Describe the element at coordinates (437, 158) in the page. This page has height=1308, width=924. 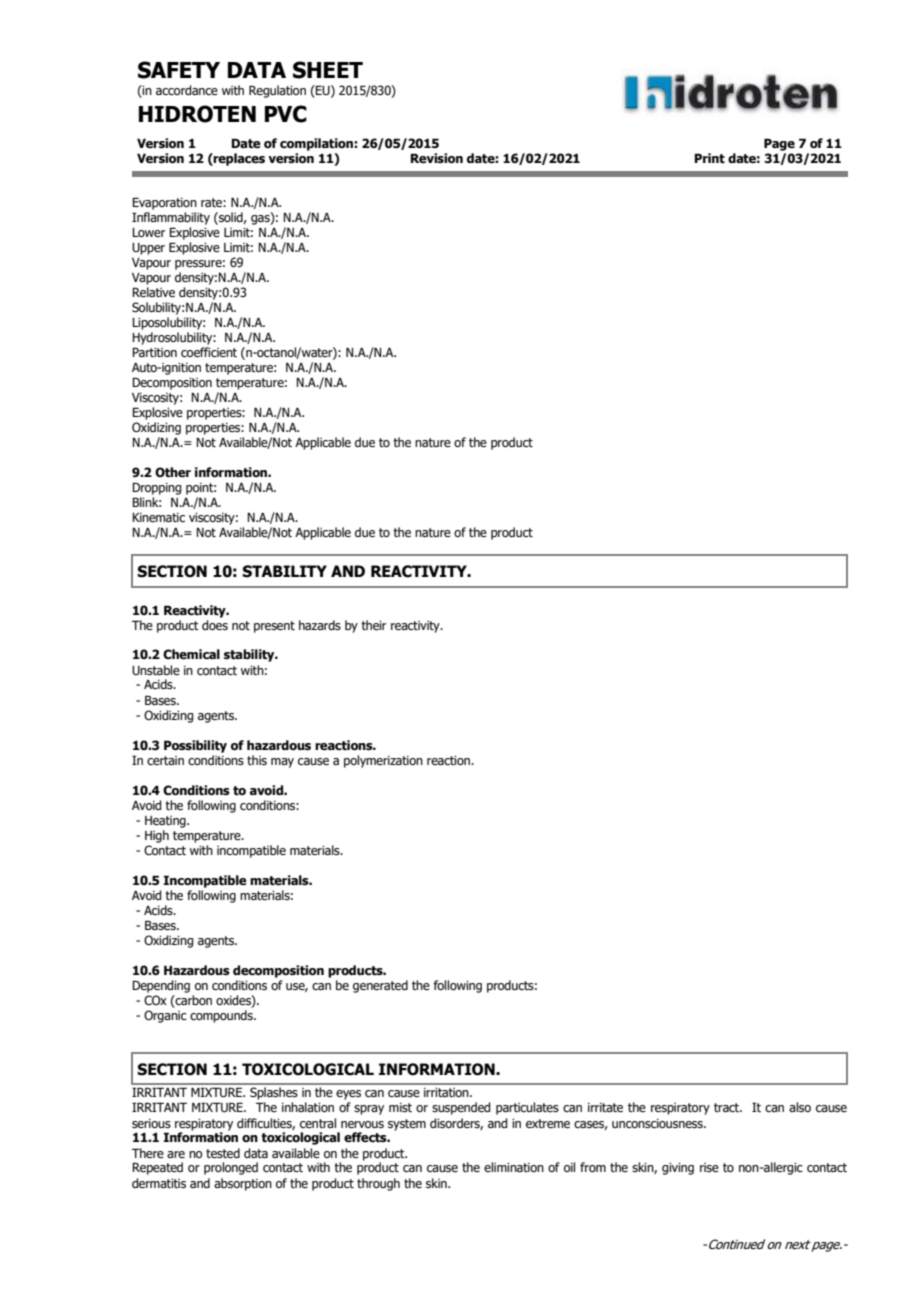
I see `Revision` at that location.
